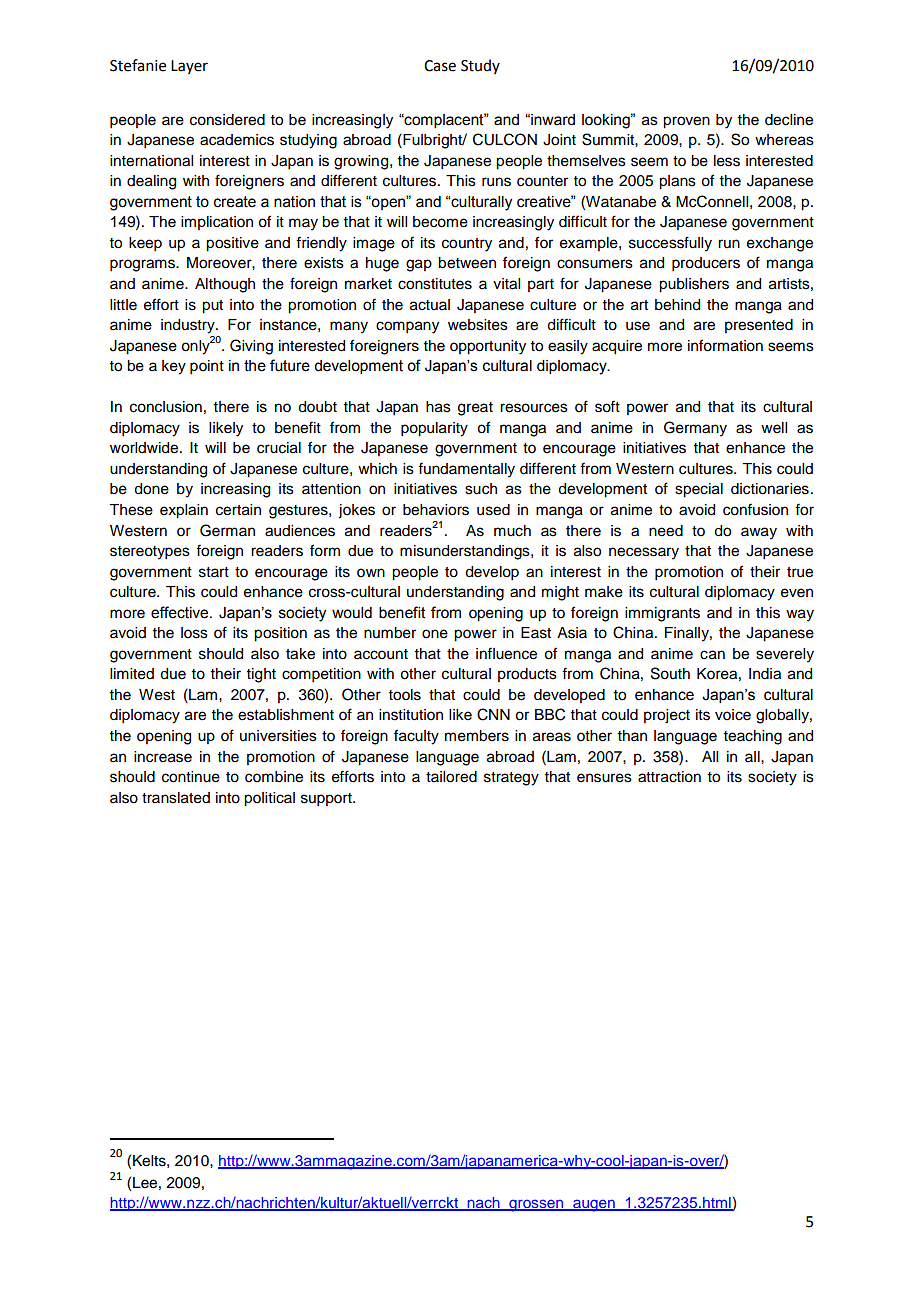 The width and height of the page is (924, 1308). What do you see at coordinates (189, 67) in the page?
I see `Layer` at bounding box center [189, 67].
